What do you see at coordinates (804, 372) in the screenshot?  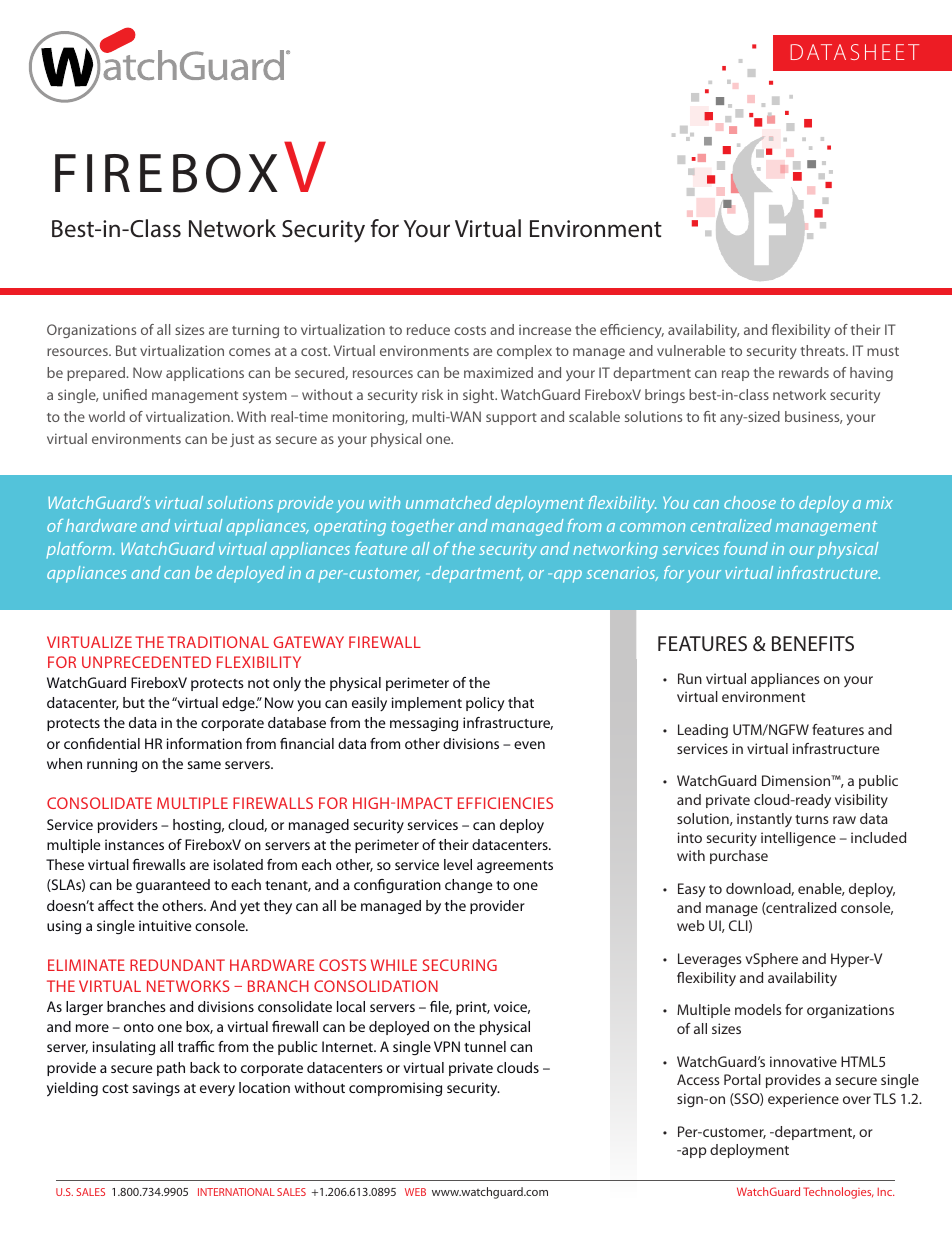 I see `rewards` at bounding box center [804, 372].
